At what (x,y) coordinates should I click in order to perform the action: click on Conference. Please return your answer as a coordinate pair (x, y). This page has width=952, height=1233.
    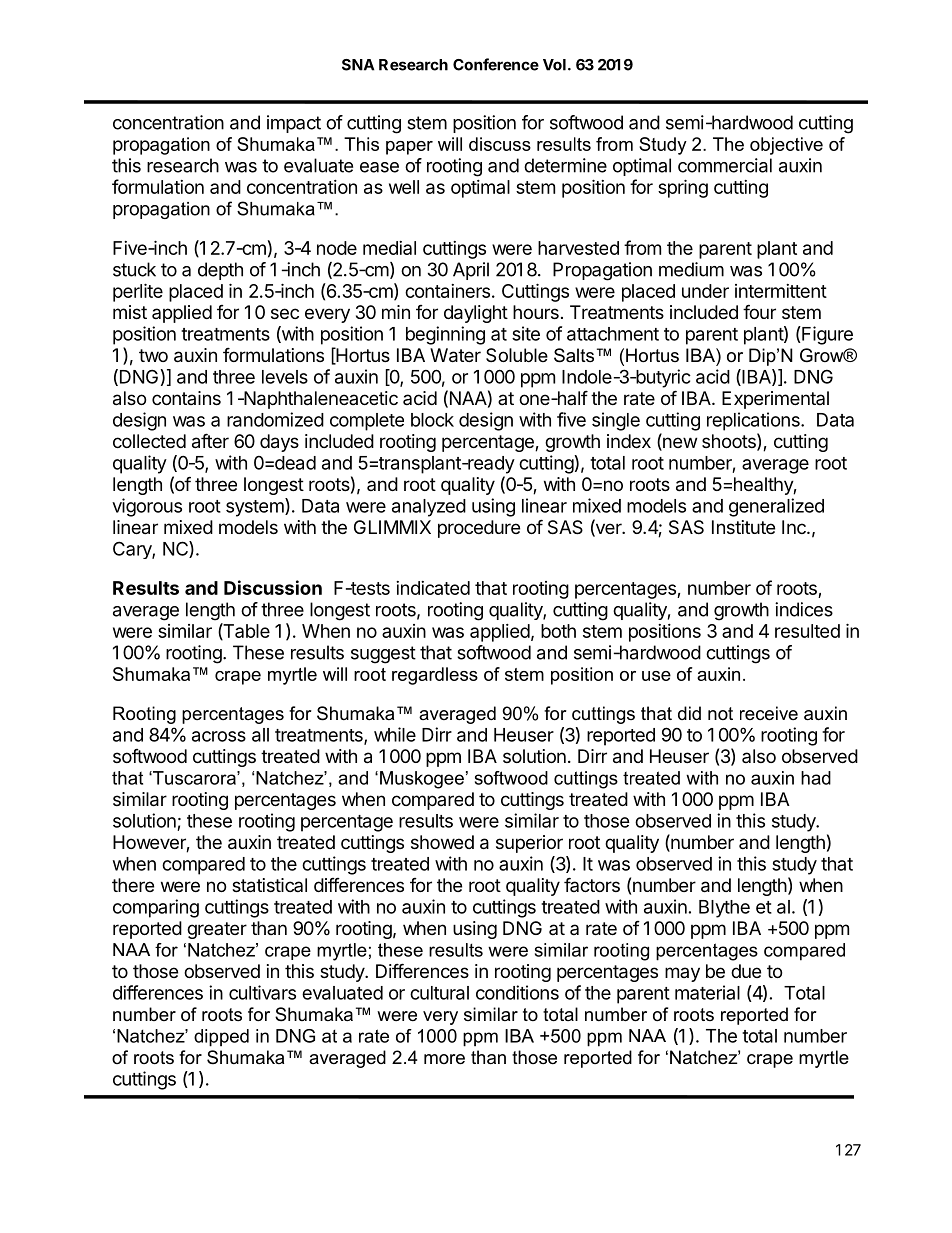
    Looking at the image, I should click on (496, 64).
